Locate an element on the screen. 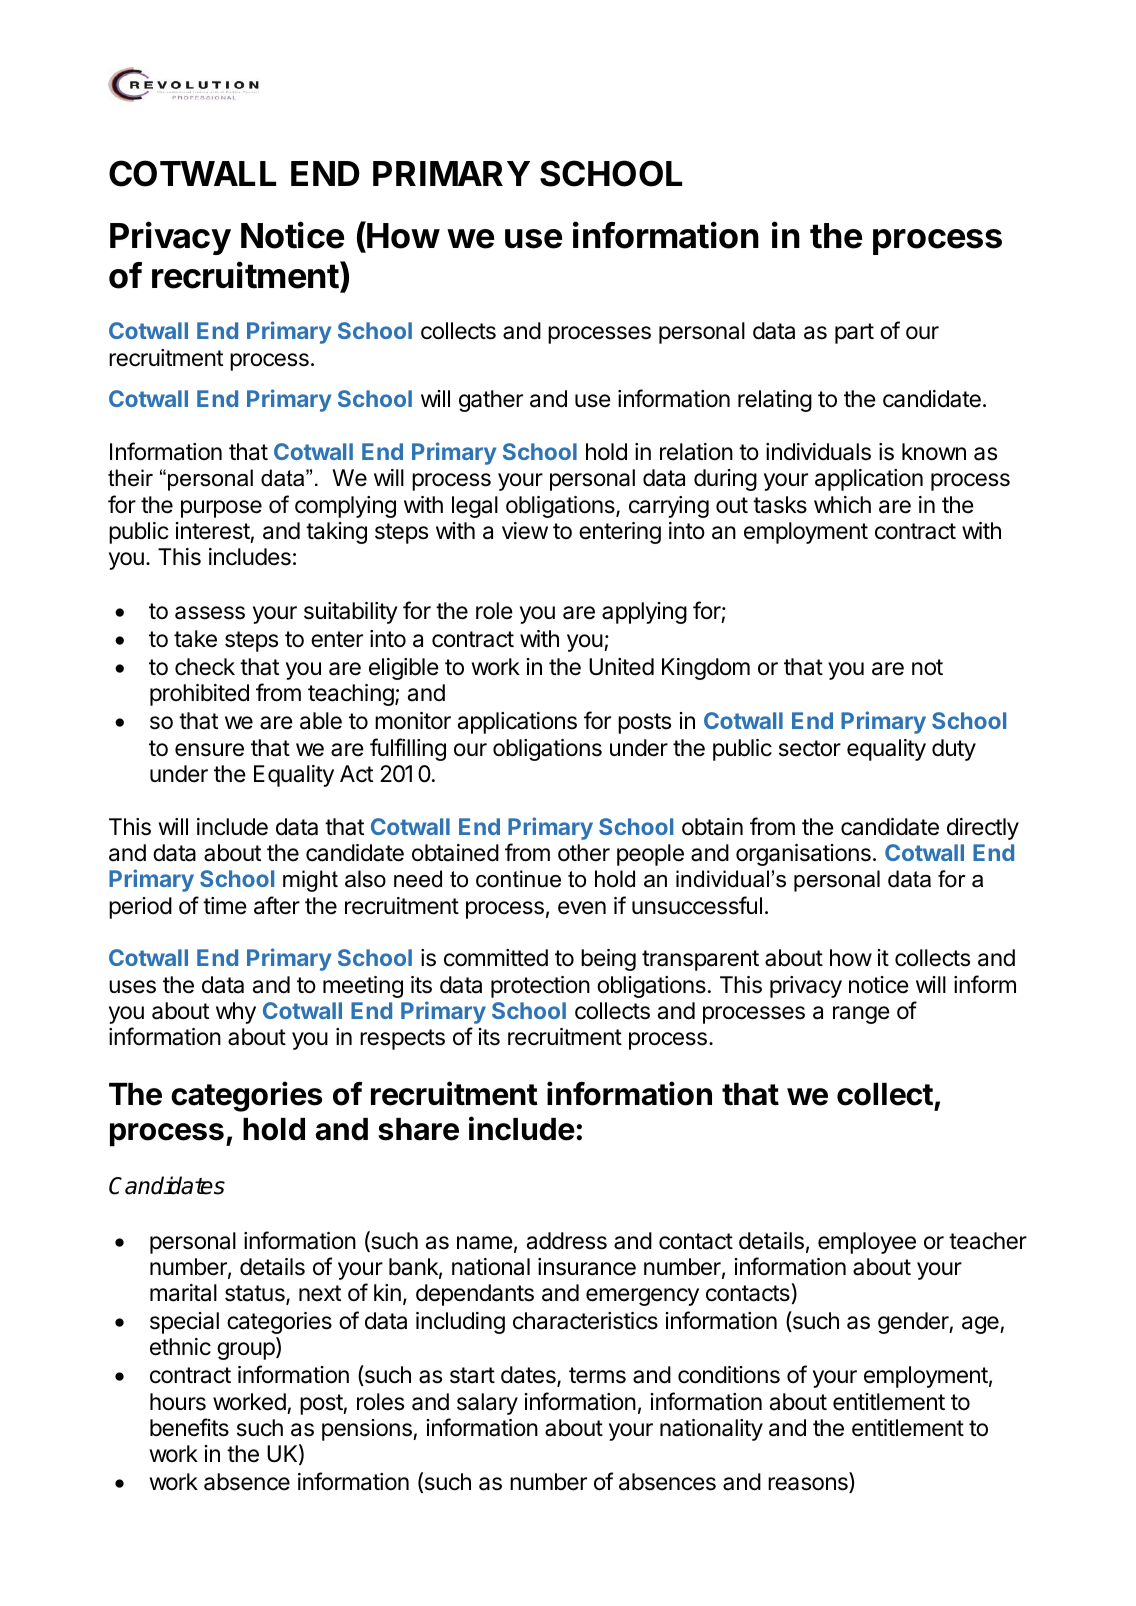 The width and height of the screenshot is (1136, 1606). status is located at coordinates (256, 1295).
